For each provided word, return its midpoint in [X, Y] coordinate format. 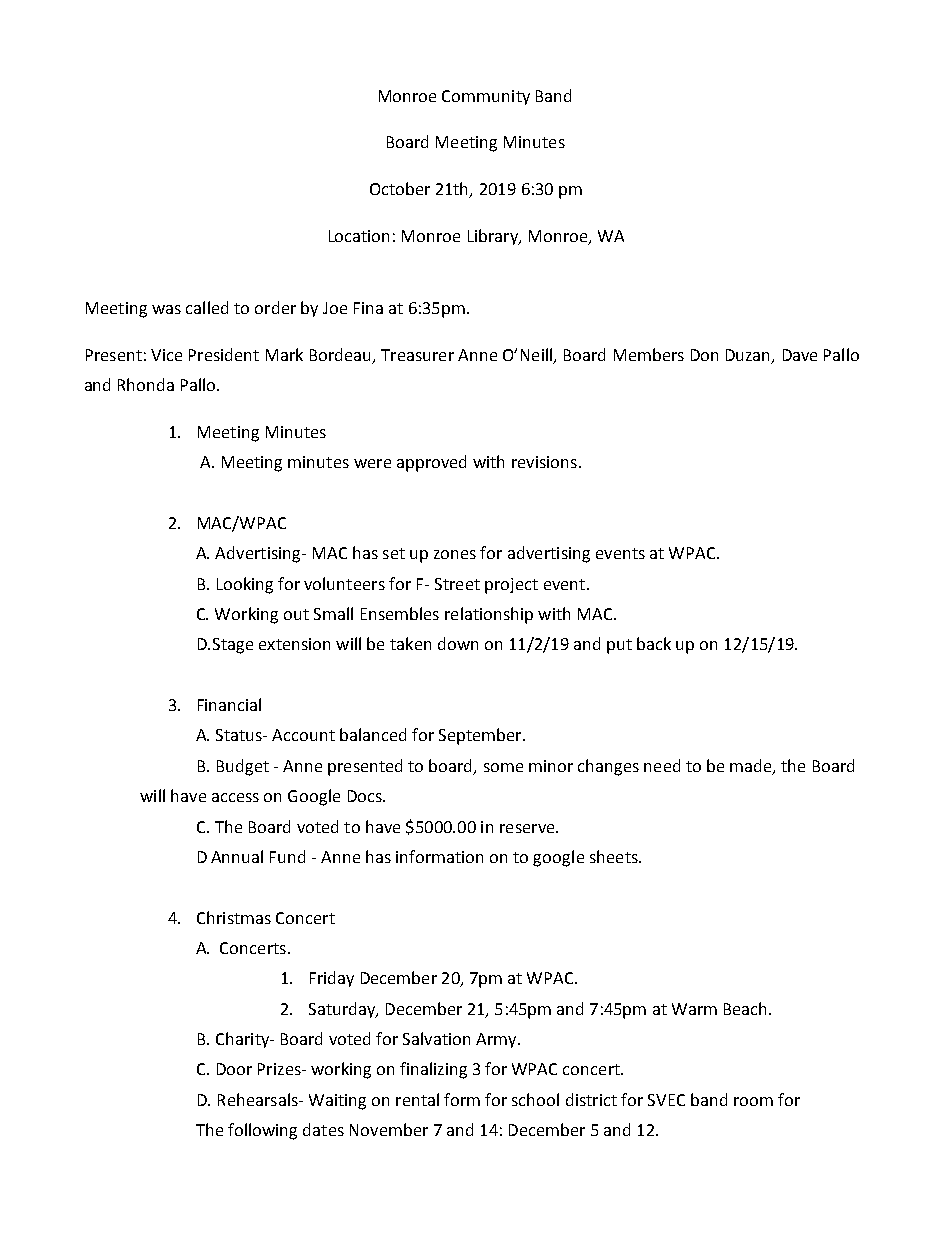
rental [417, 1099]
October [400, 188]
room [753, 1101]
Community [486, 97]
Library [494, 237]
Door [234, 1069]
